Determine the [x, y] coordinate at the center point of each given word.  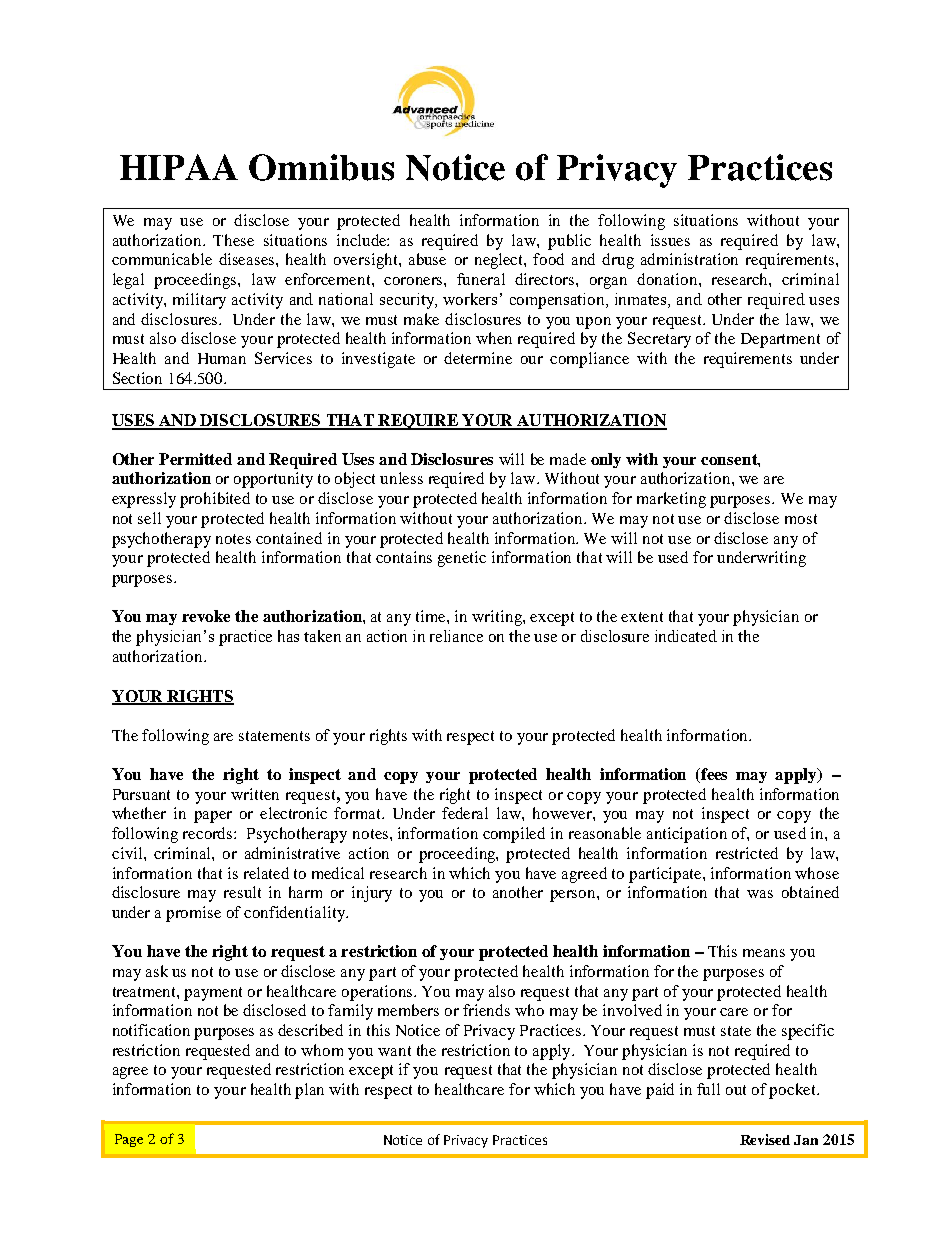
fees [713, 775]
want [394, 1051]
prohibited [215, 500]
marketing [671, 500]
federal [465, 813]
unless [401, 478]
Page [129, 1140]
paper [213, 817]
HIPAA [179, 167]
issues [670, 240]
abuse [427, 259]
